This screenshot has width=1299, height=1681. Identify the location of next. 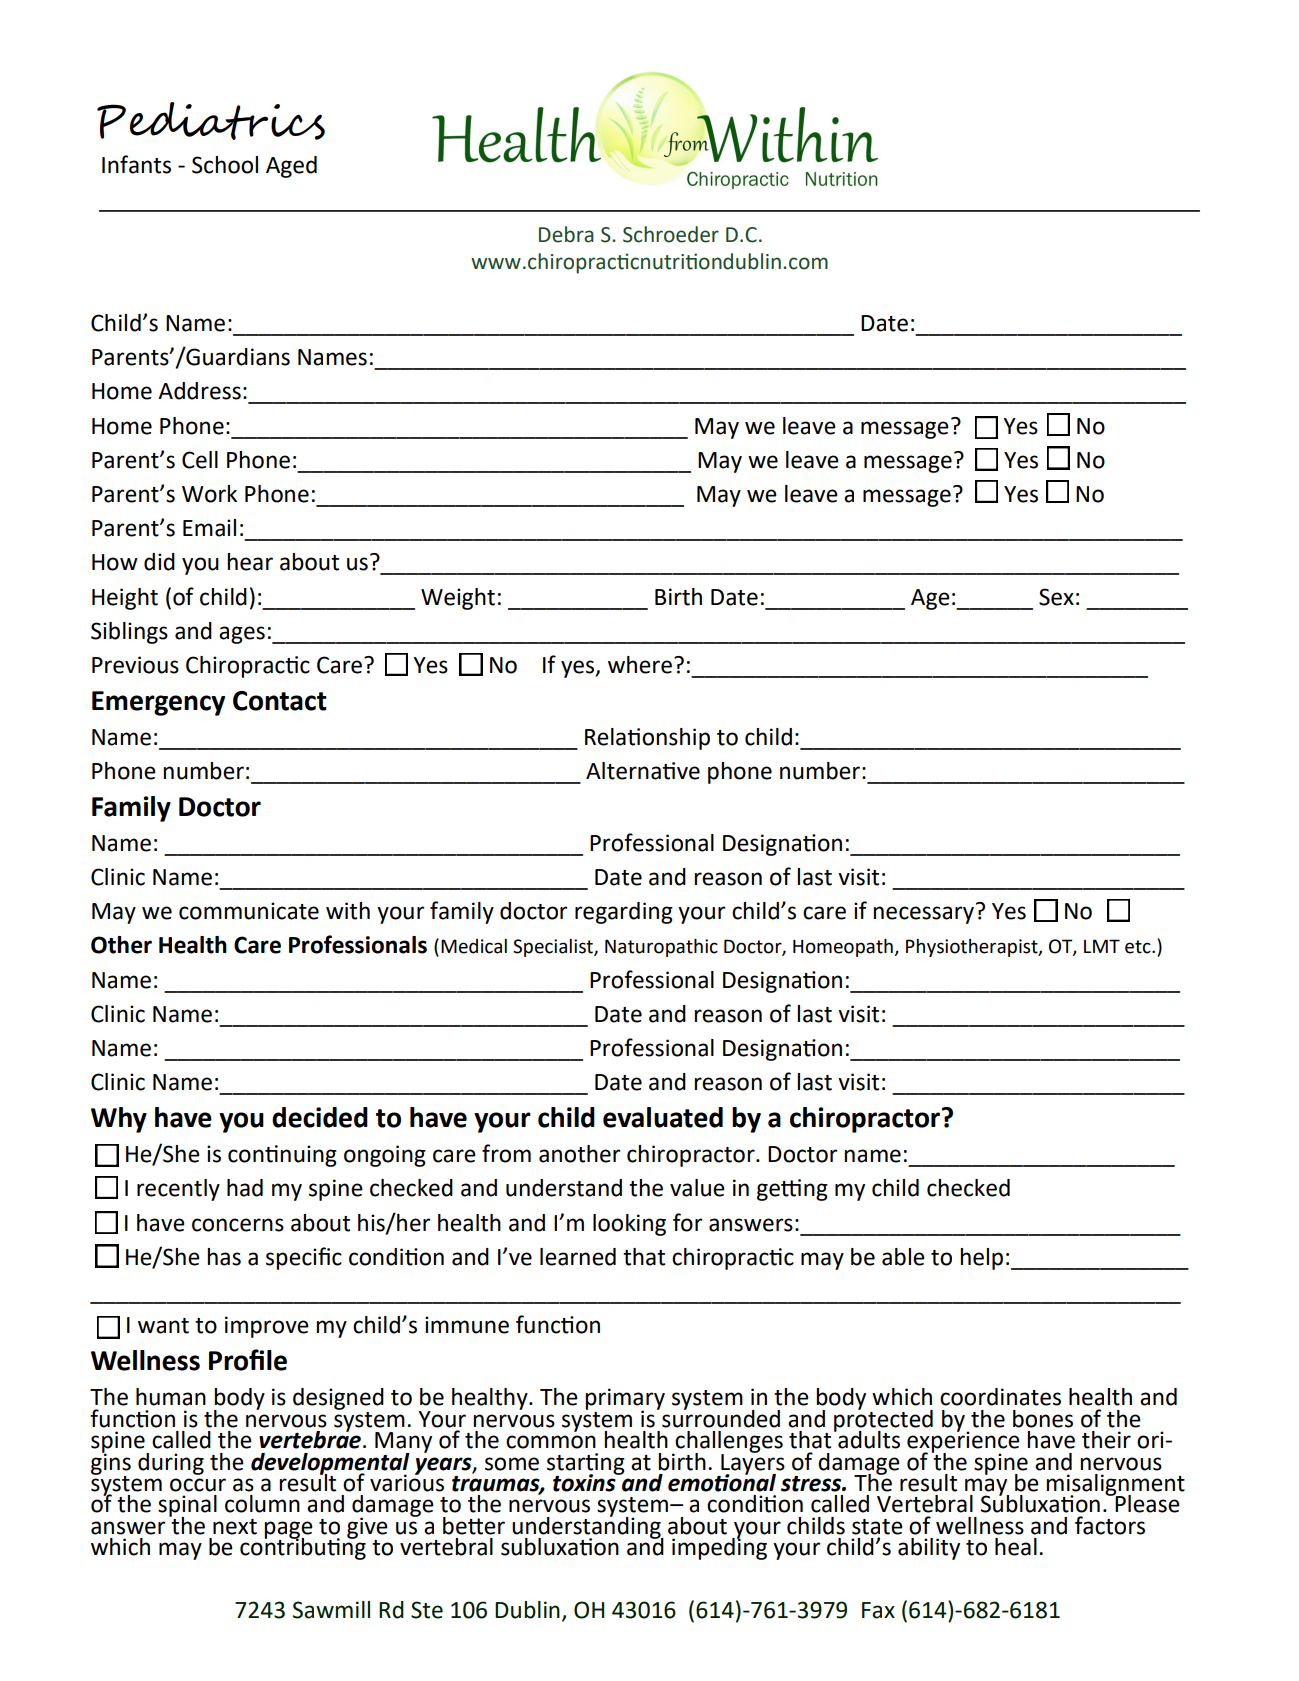
(235, 1527).
